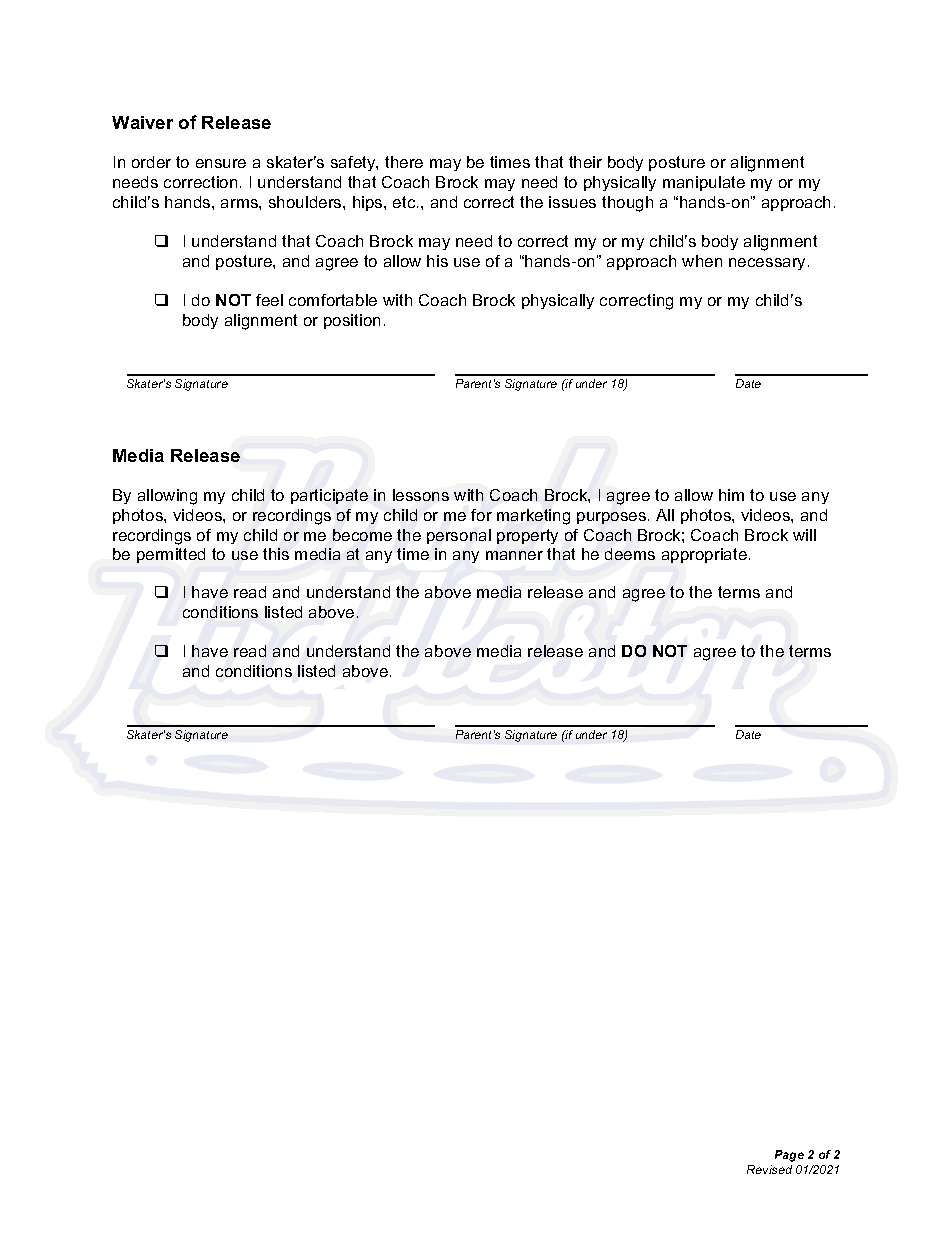  What do you see at coordinates (769, 1169) in the screenshot?
I see `Revised` at bounding box center [769, 1169].
